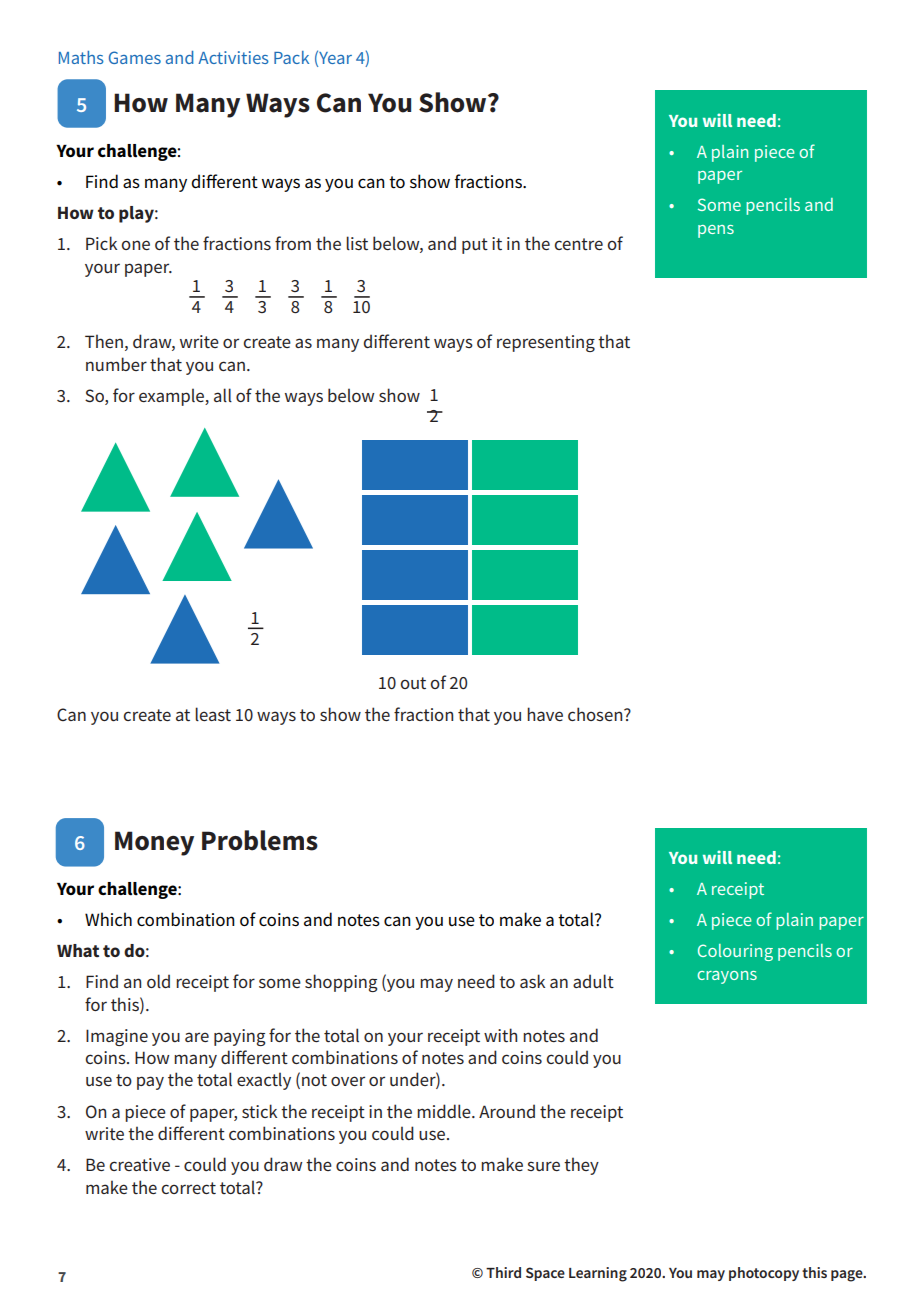 This screenshot has width=924, height=1308. What do you see at coordinates (546, 343) in the screenshot?
I see `representing` at bounding box center [546, 343].
